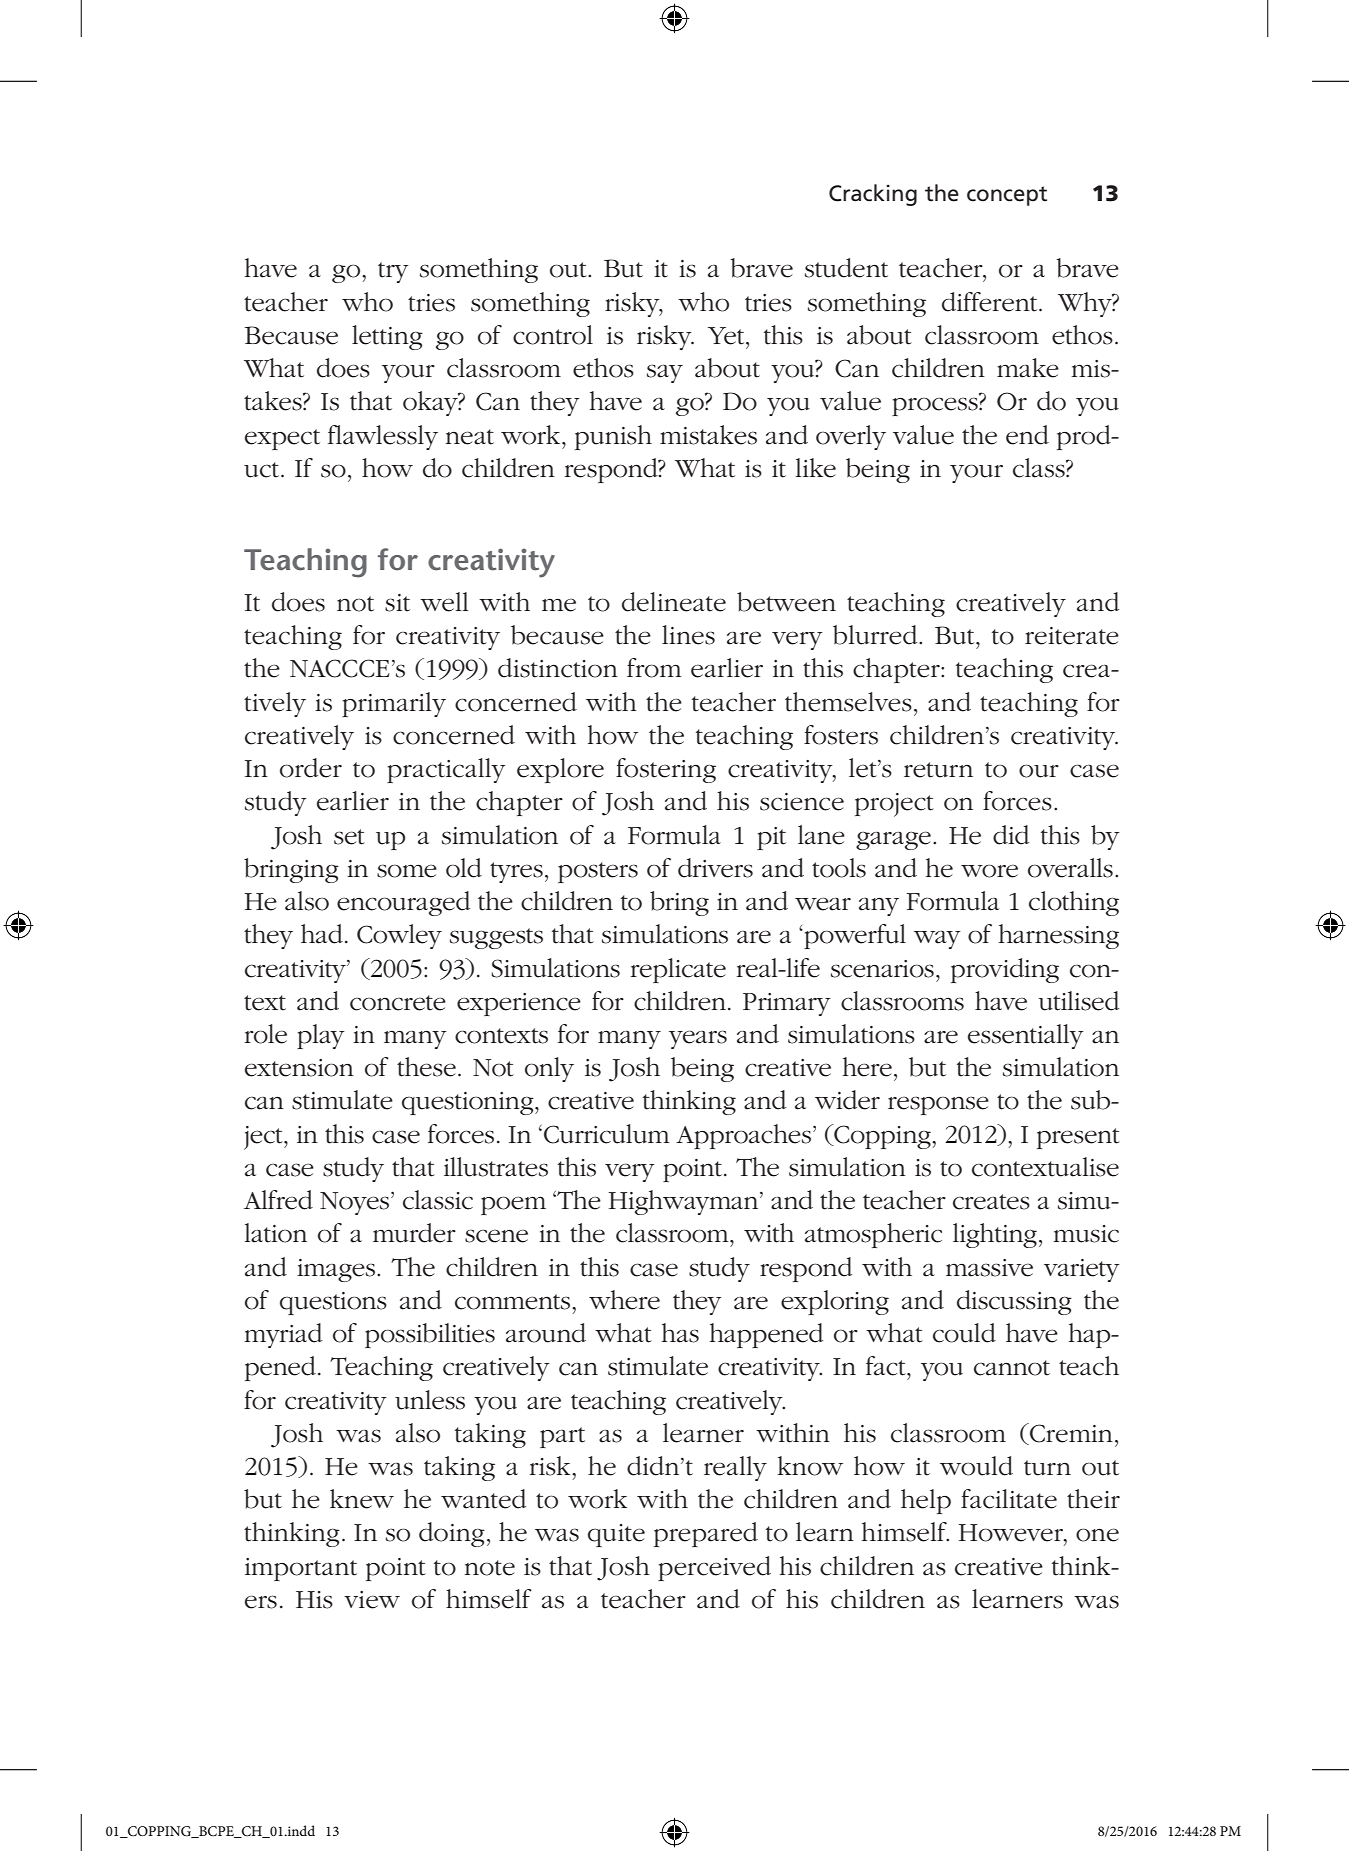  What do you see at coordinates (383, 437) in the screenshot?
I see `flawlessly` at bounding box center [383, 437].
